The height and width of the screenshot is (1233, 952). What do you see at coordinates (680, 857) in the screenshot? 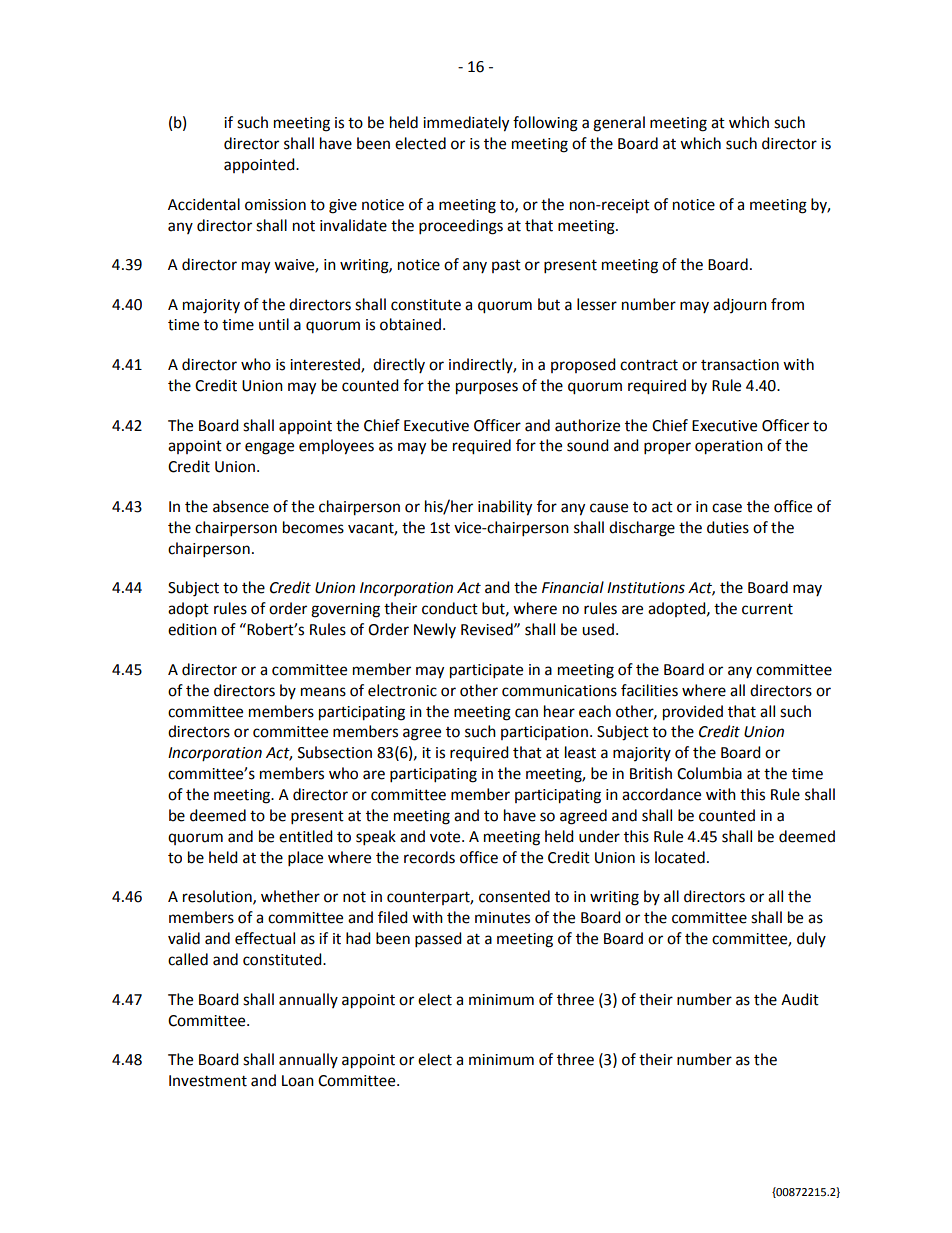
I see `located` at bounding box center [680, 857].
